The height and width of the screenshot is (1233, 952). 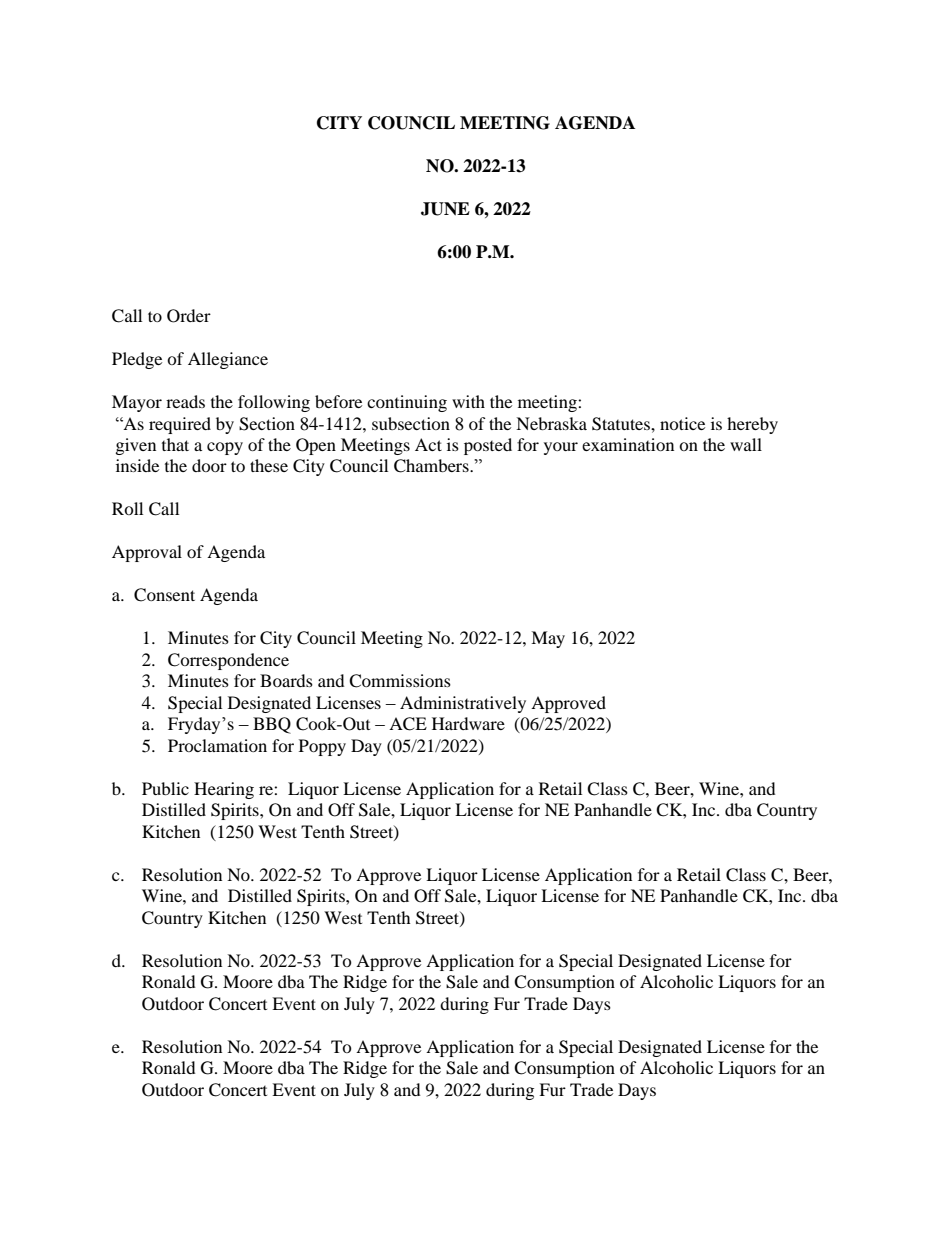 I want to click on Hearing, so click(x=224, y=790).
